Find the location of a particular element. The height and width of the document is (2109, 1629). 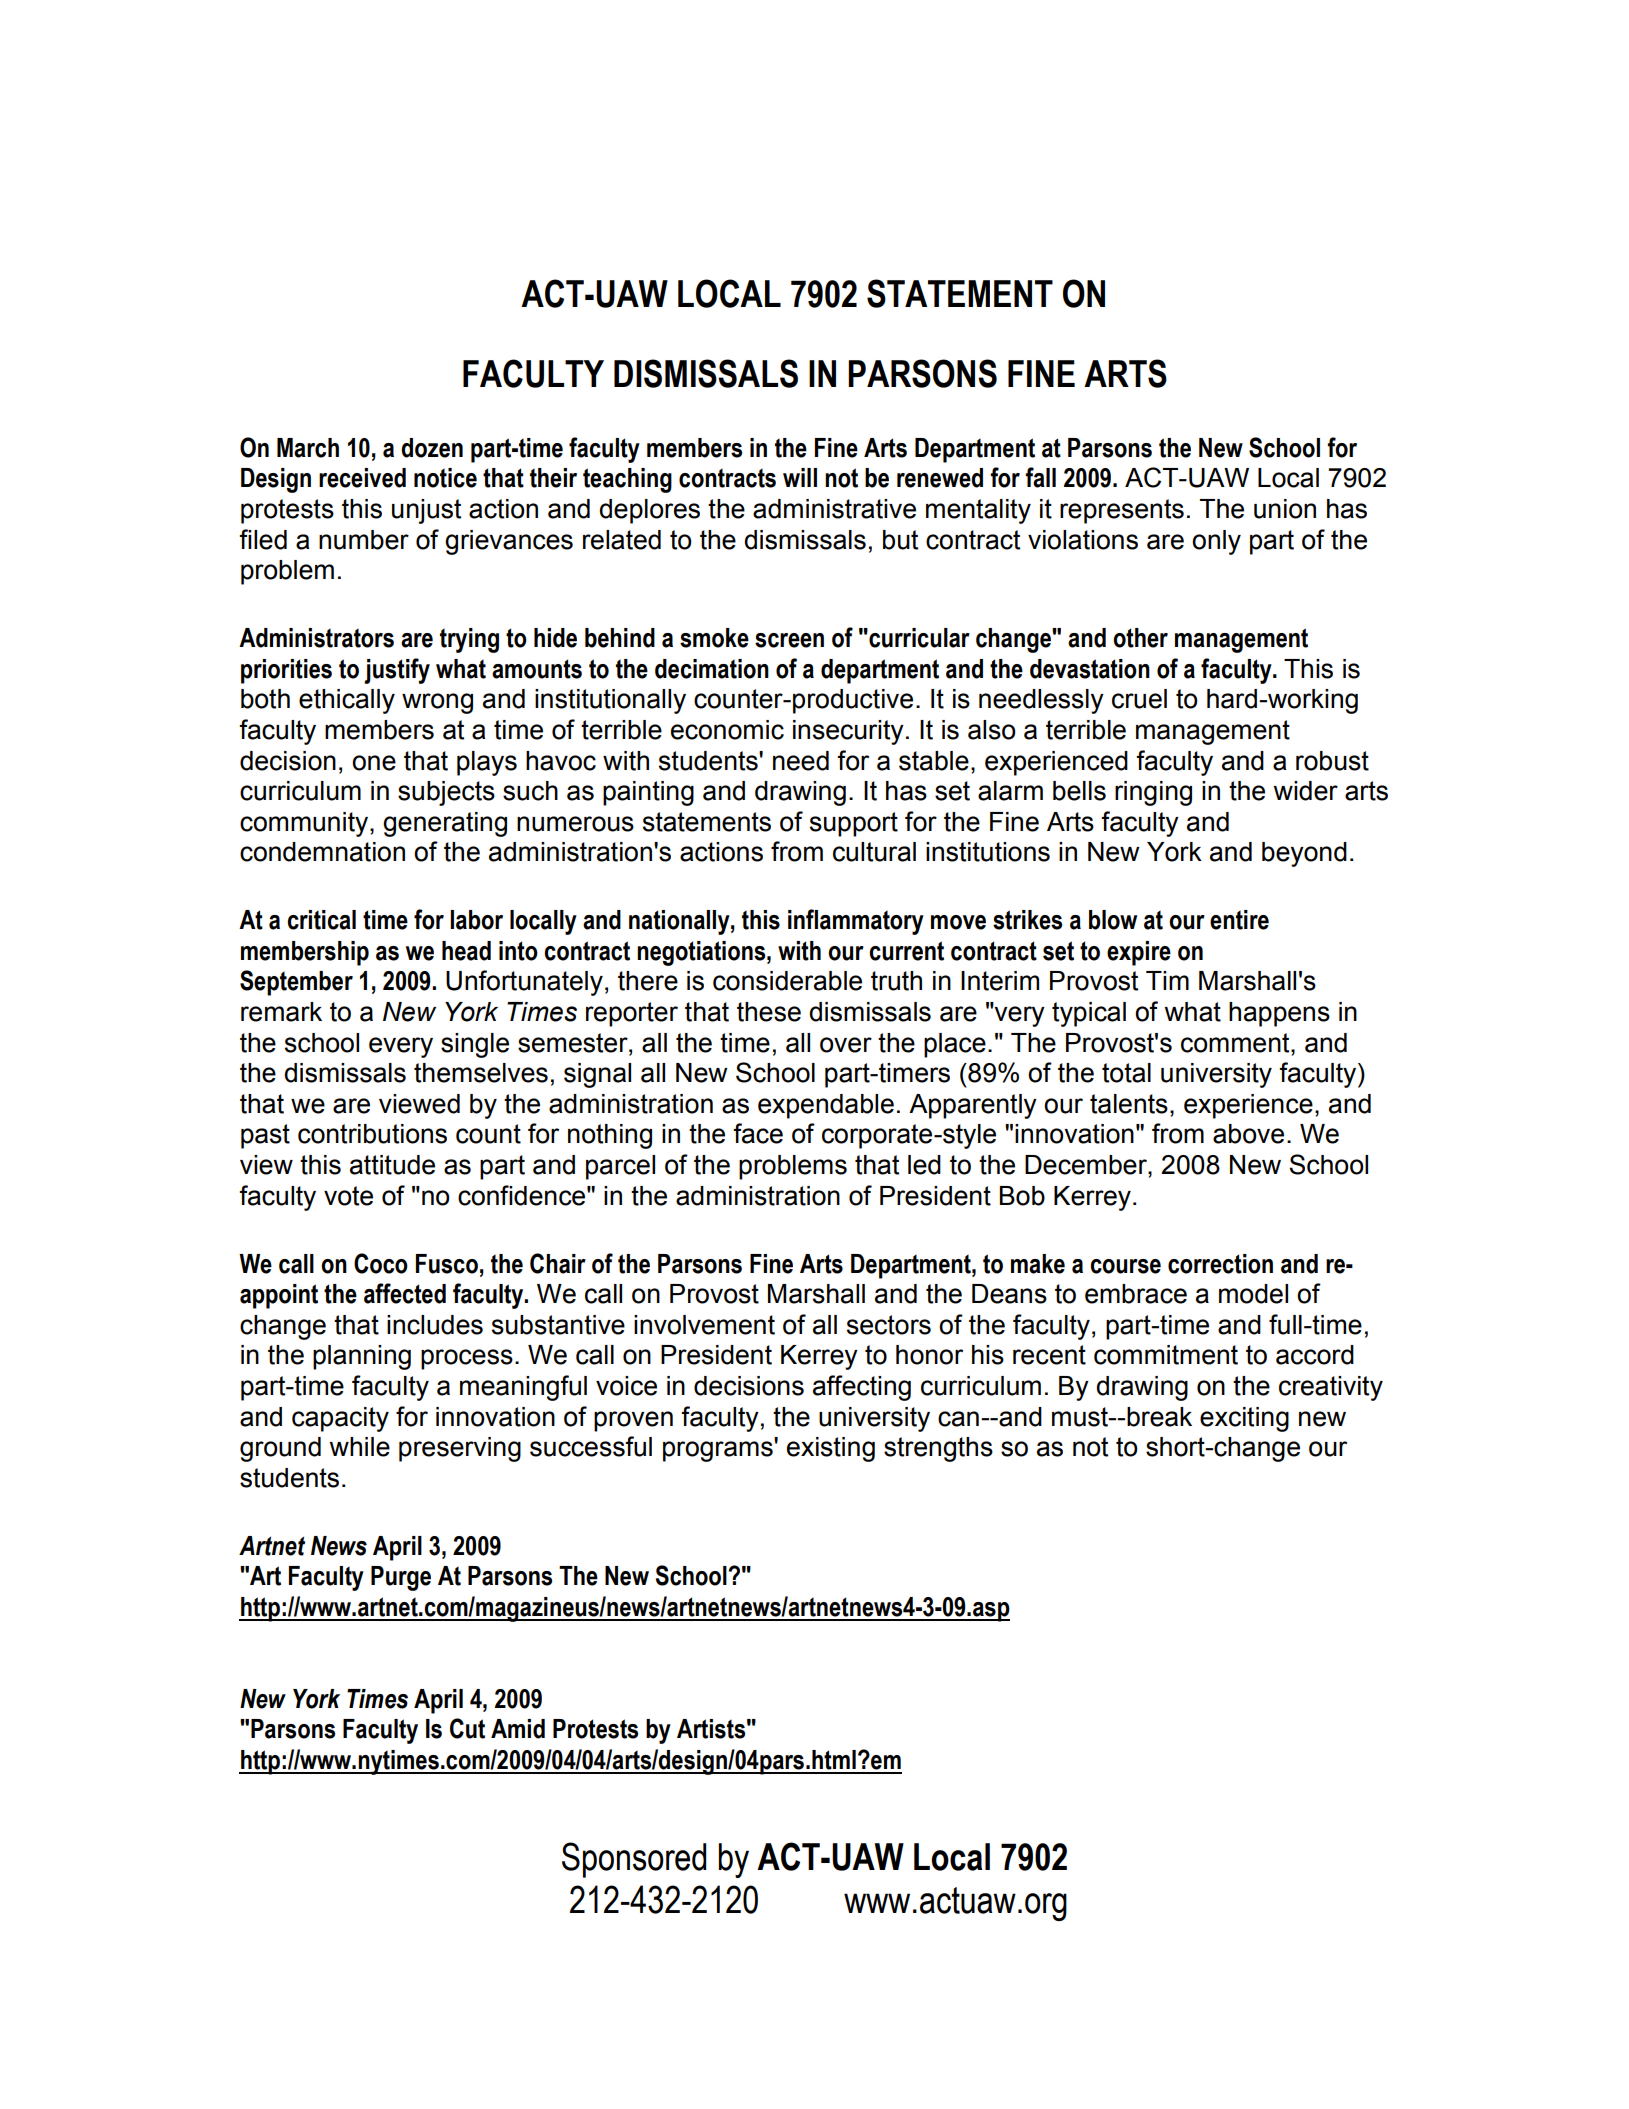

affecting is located at coordinates (862, 1388).
